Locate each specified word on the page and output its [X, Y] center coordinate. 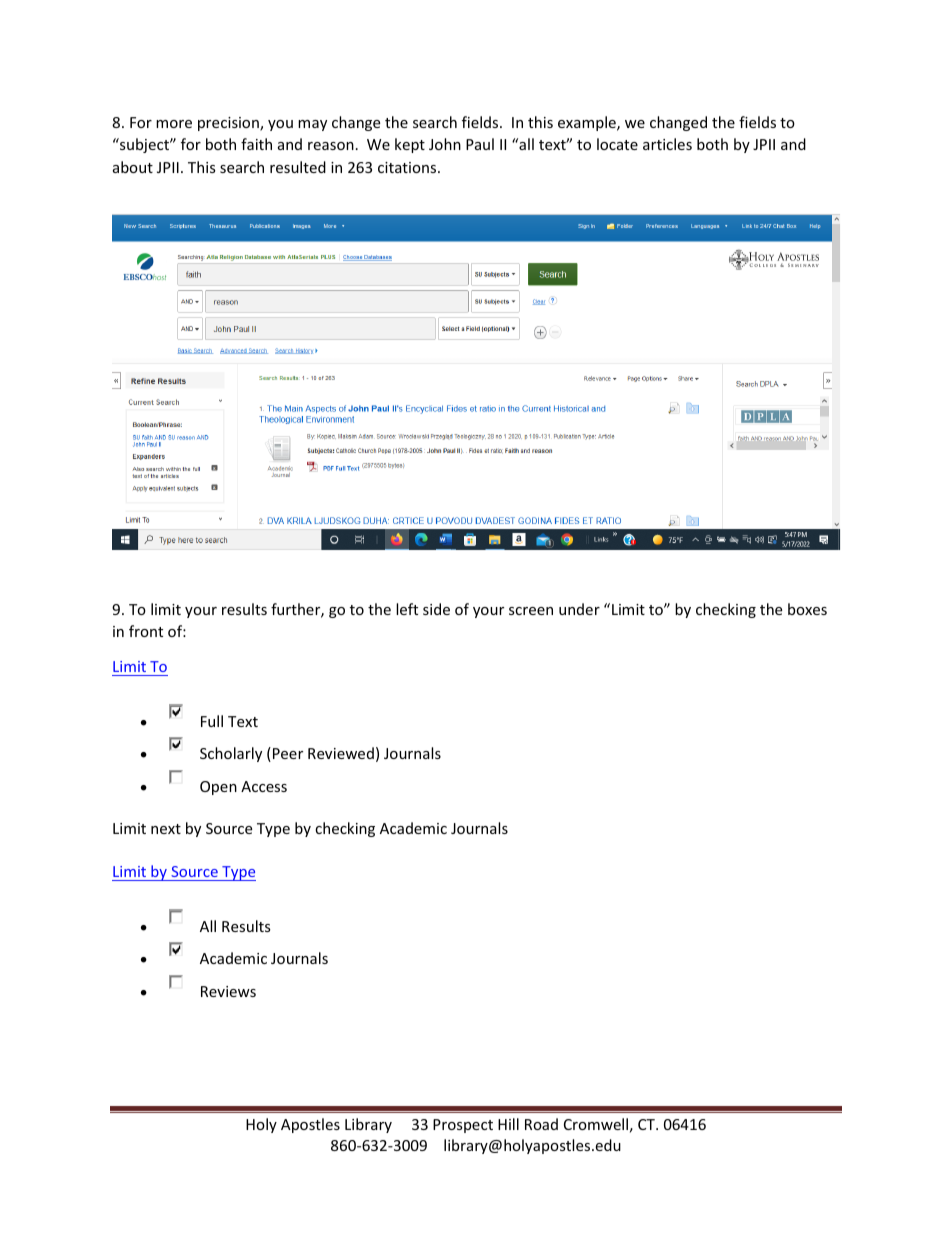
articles [667, 144]
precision [229, 124]
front [146, 631]
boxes [807, 609]
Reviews [228, 991]
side [436, 609]
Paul [480, 144]
